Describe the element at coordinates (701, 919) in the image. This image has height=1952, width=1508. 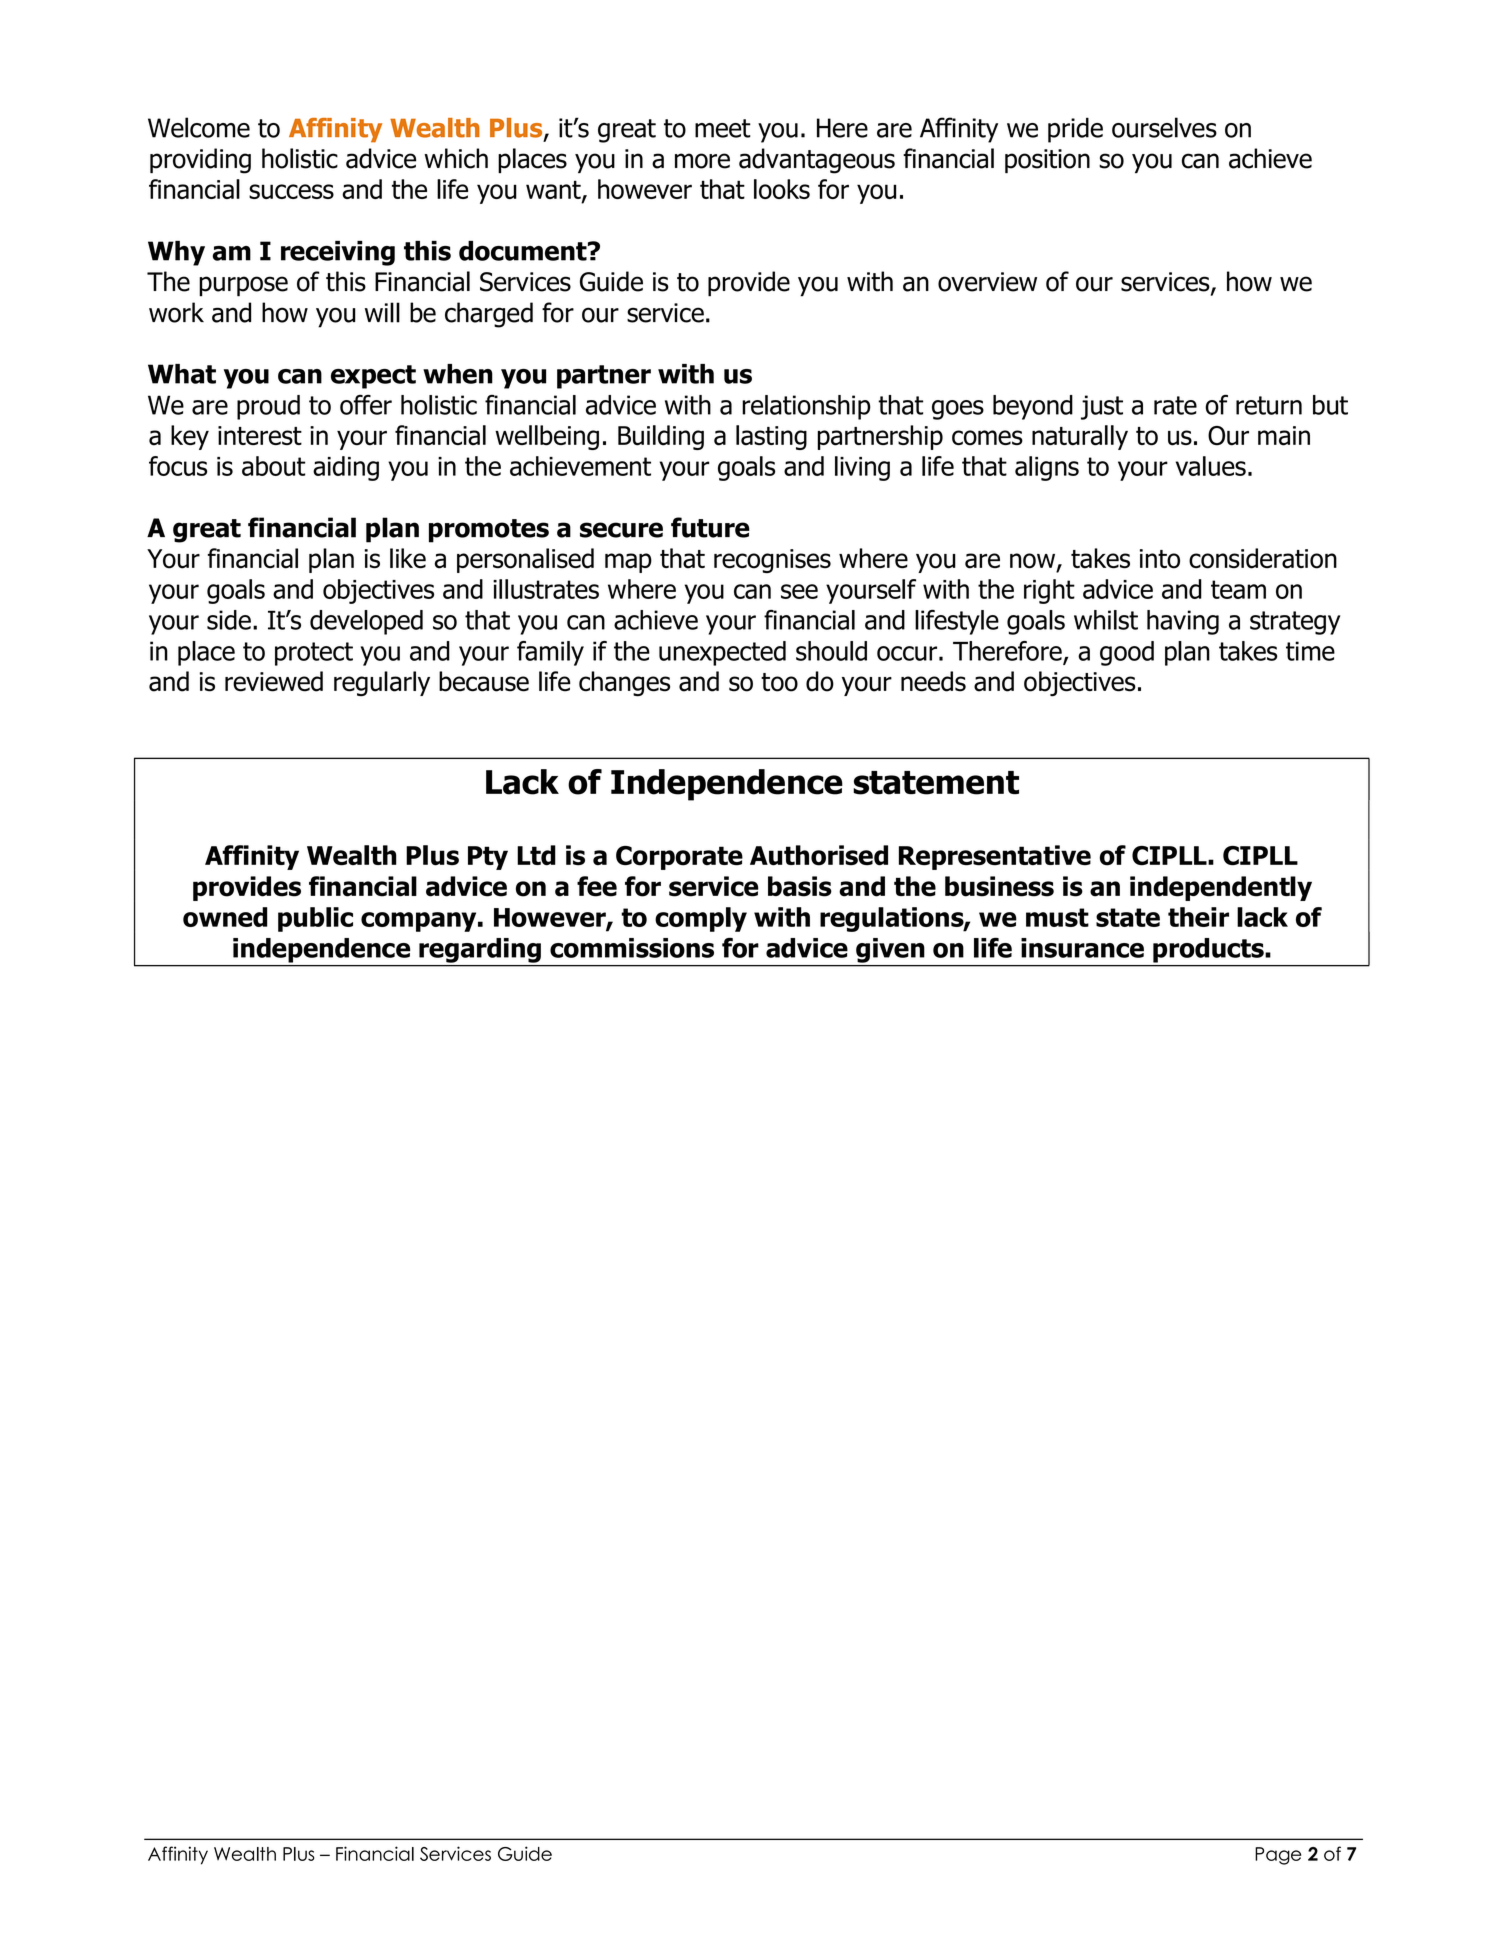
I see `comply` at that location.
